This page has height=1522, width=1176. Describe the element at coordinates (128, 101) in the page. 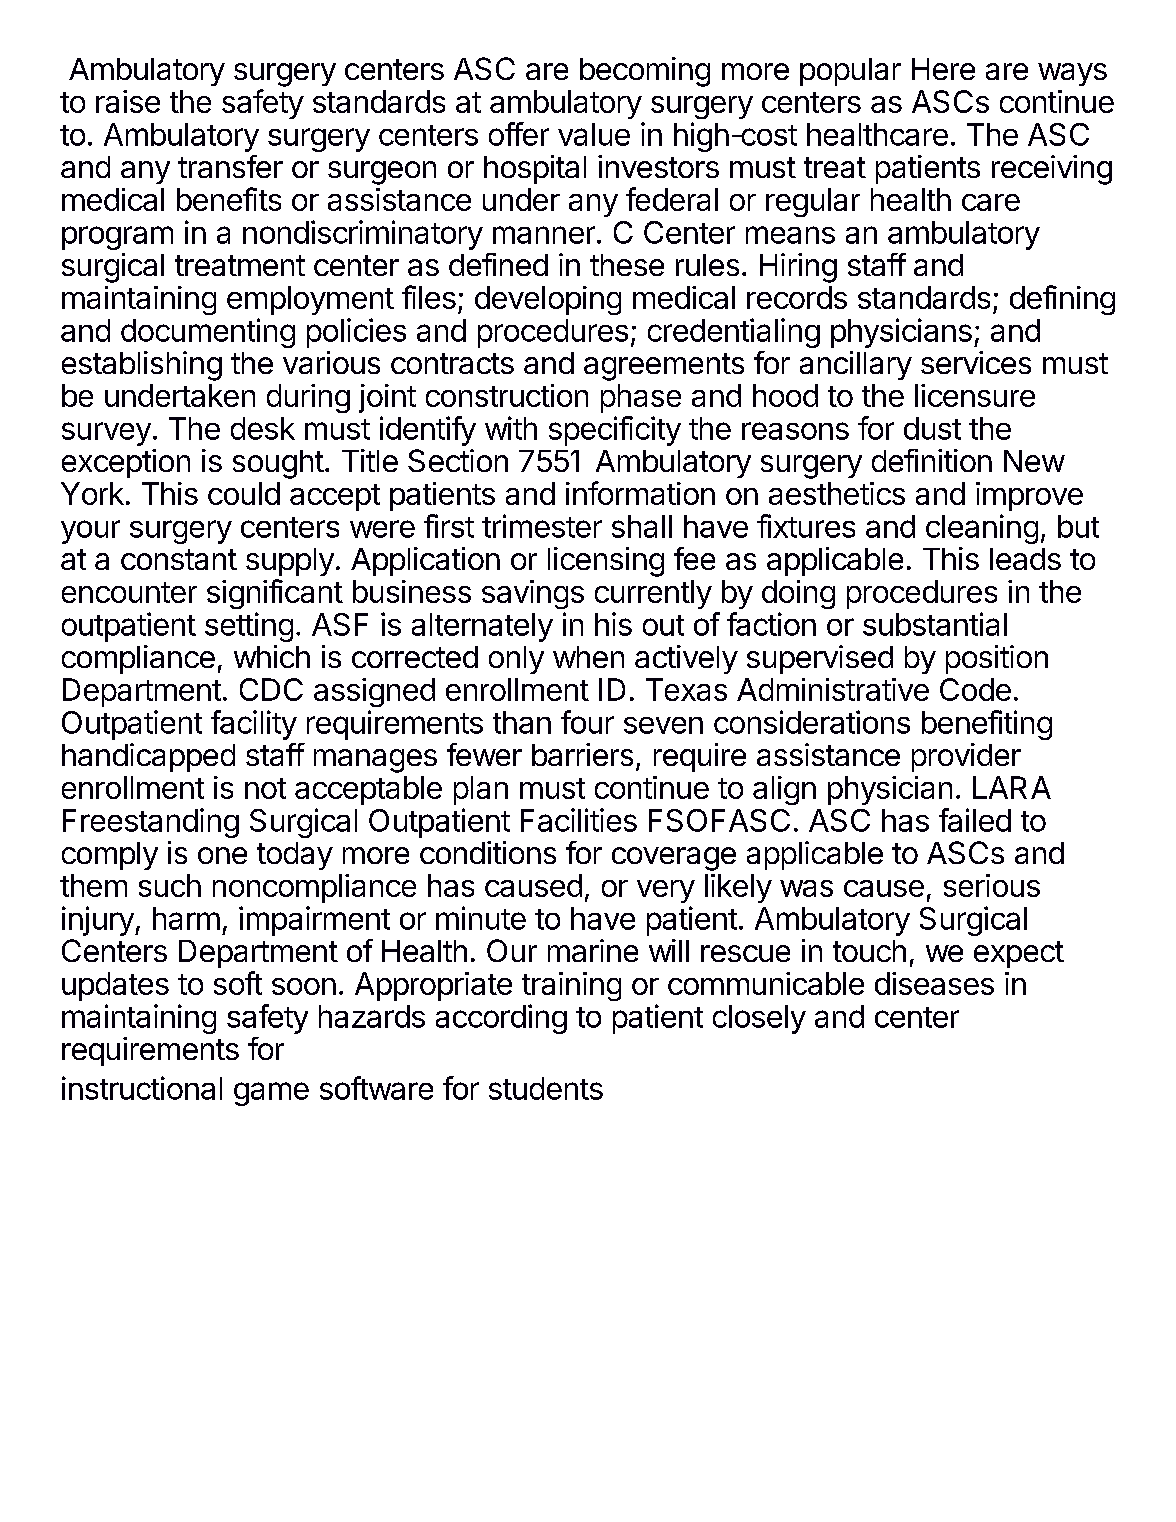

I see `raise` at that location.
